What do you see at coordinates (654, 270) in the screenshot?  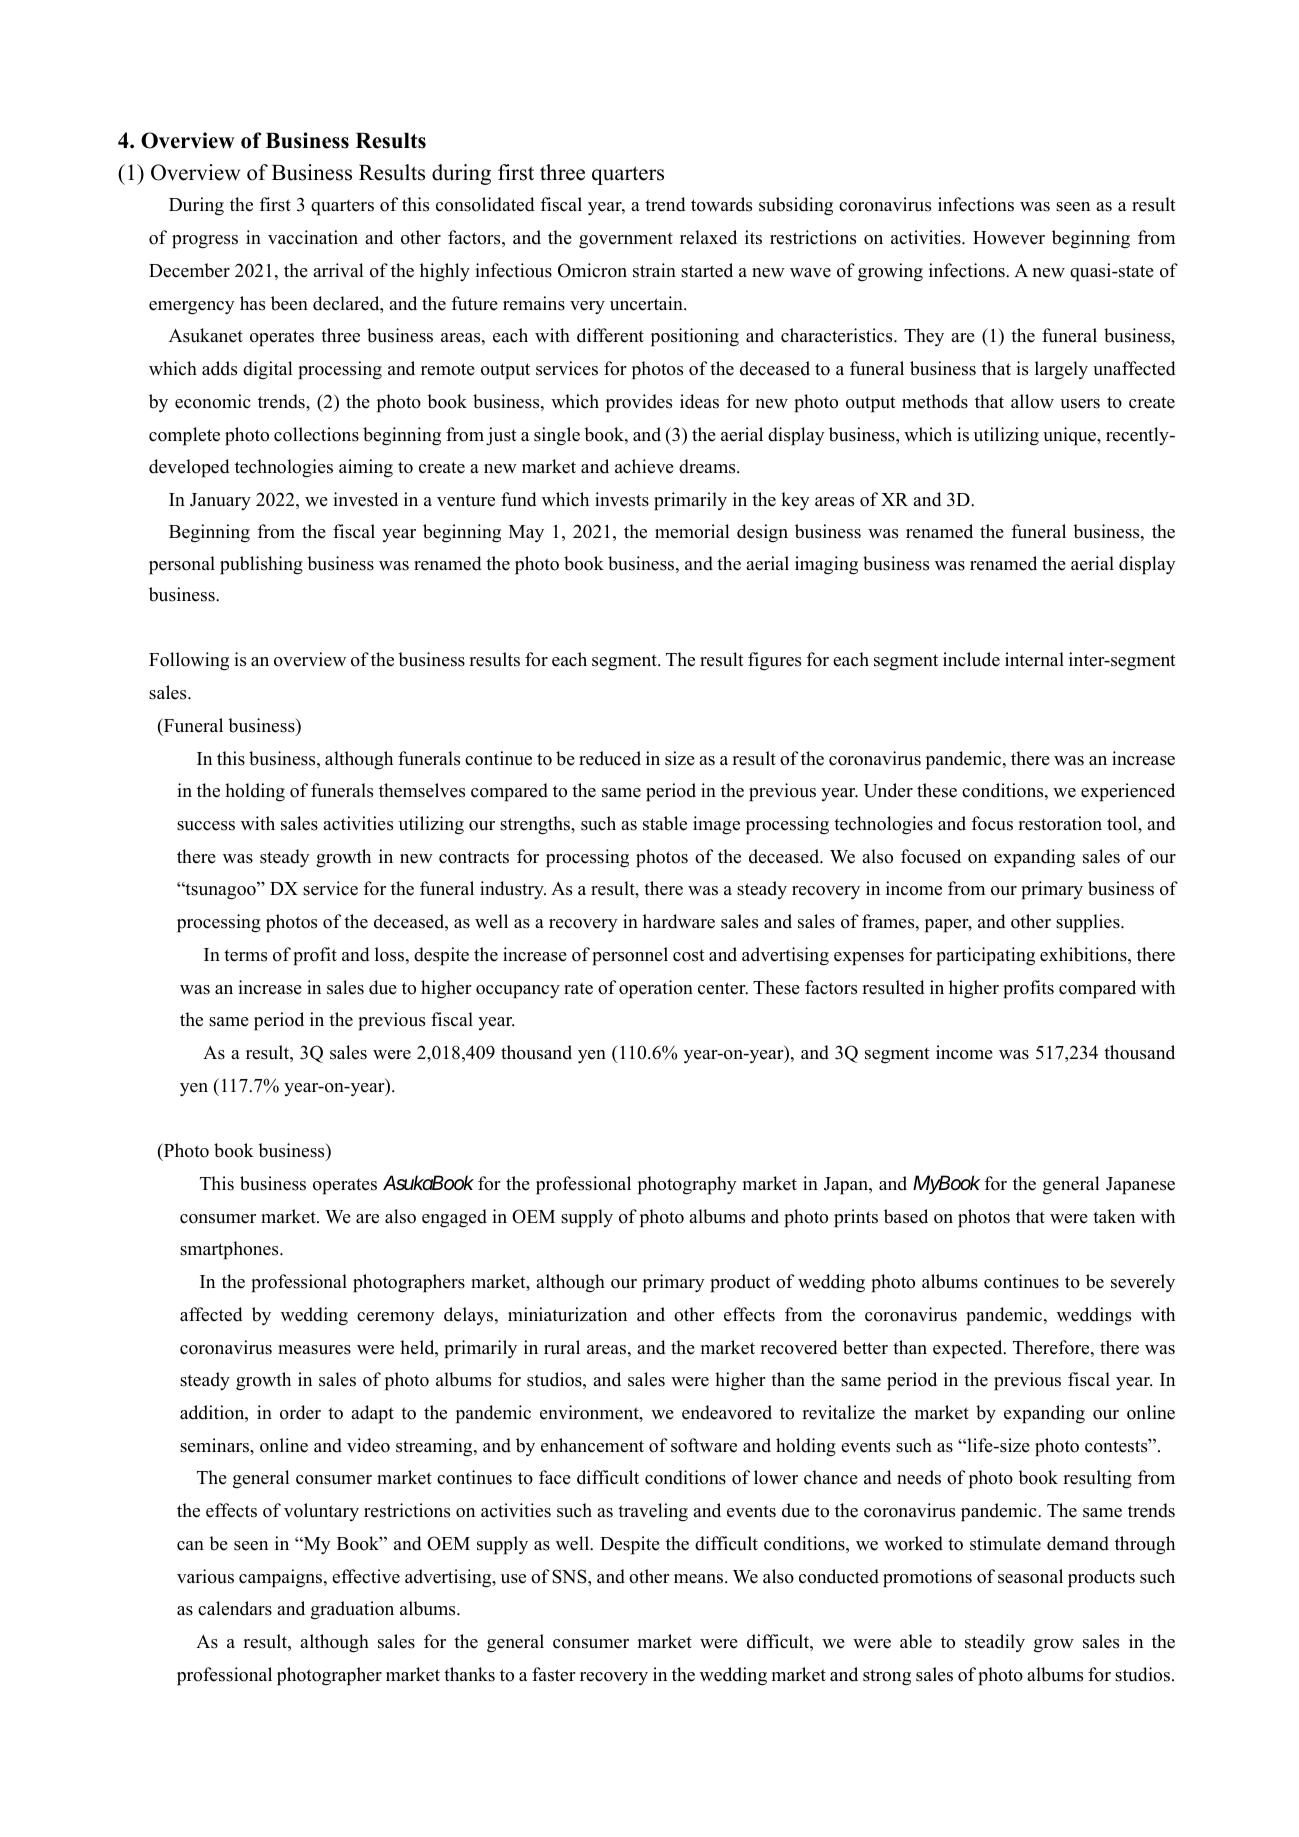 I see `strain` at bounding box center [654, 270].
